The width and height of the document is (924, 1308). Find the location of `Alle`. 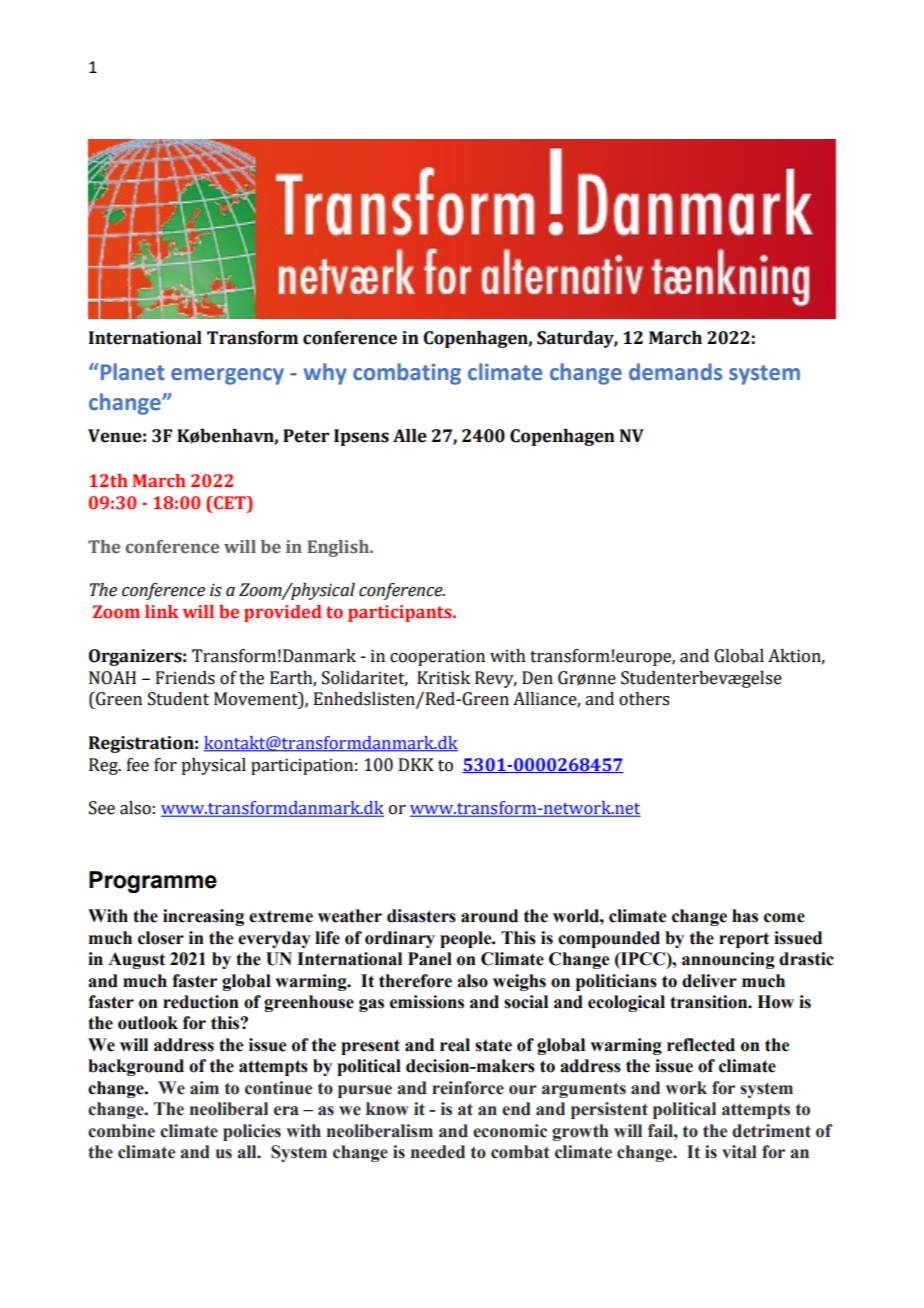

Alle is located at coordinates (410, 436).
